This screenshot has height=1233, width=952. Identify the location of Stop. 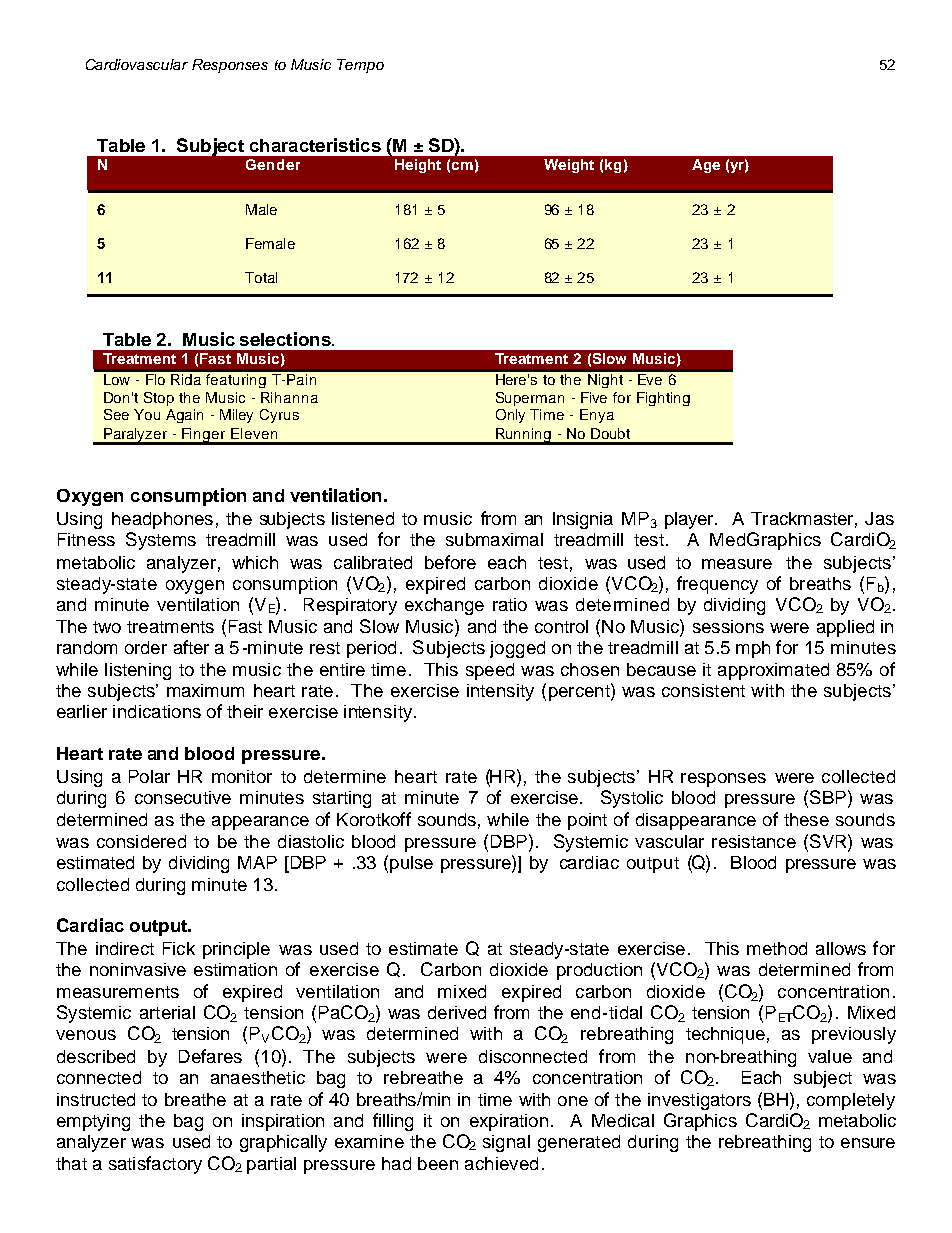
(159, 399).
